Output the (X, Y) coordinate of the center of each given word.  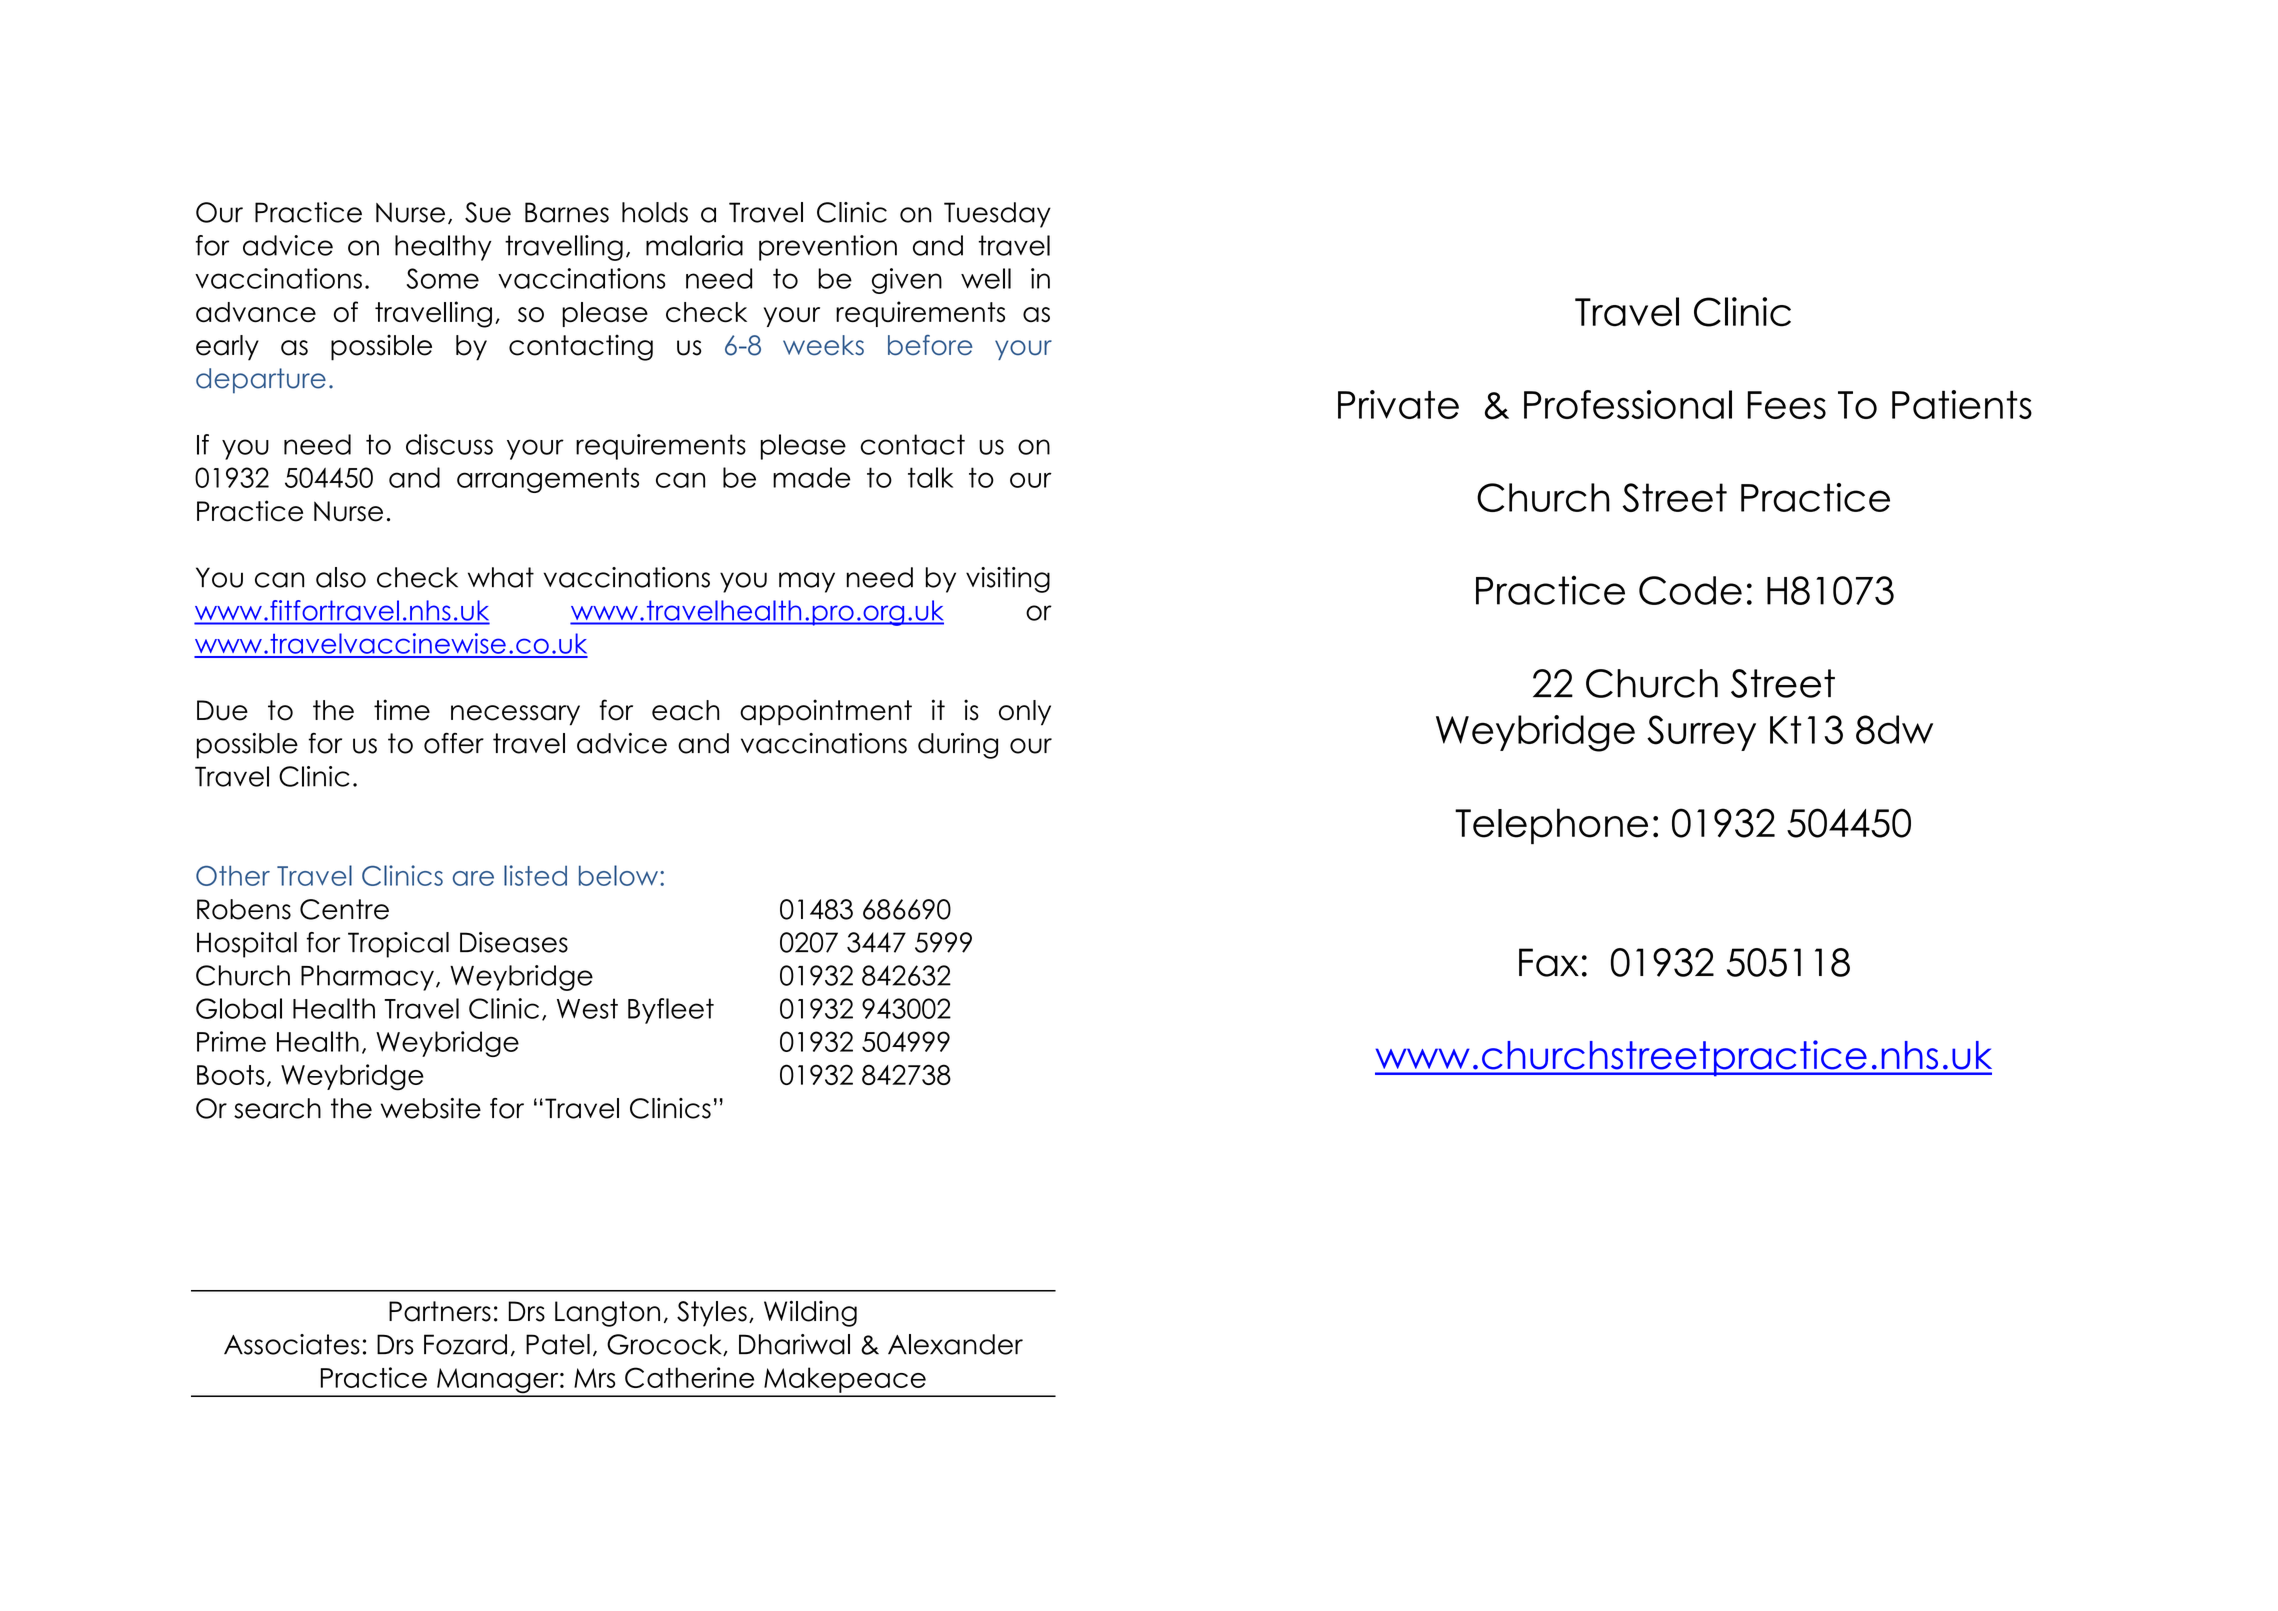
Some (443, 278)
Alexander (955, 1344)
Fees (1786, 405)
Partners (440, 1311)
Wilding (810, 1313)
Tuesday (997, 215)
